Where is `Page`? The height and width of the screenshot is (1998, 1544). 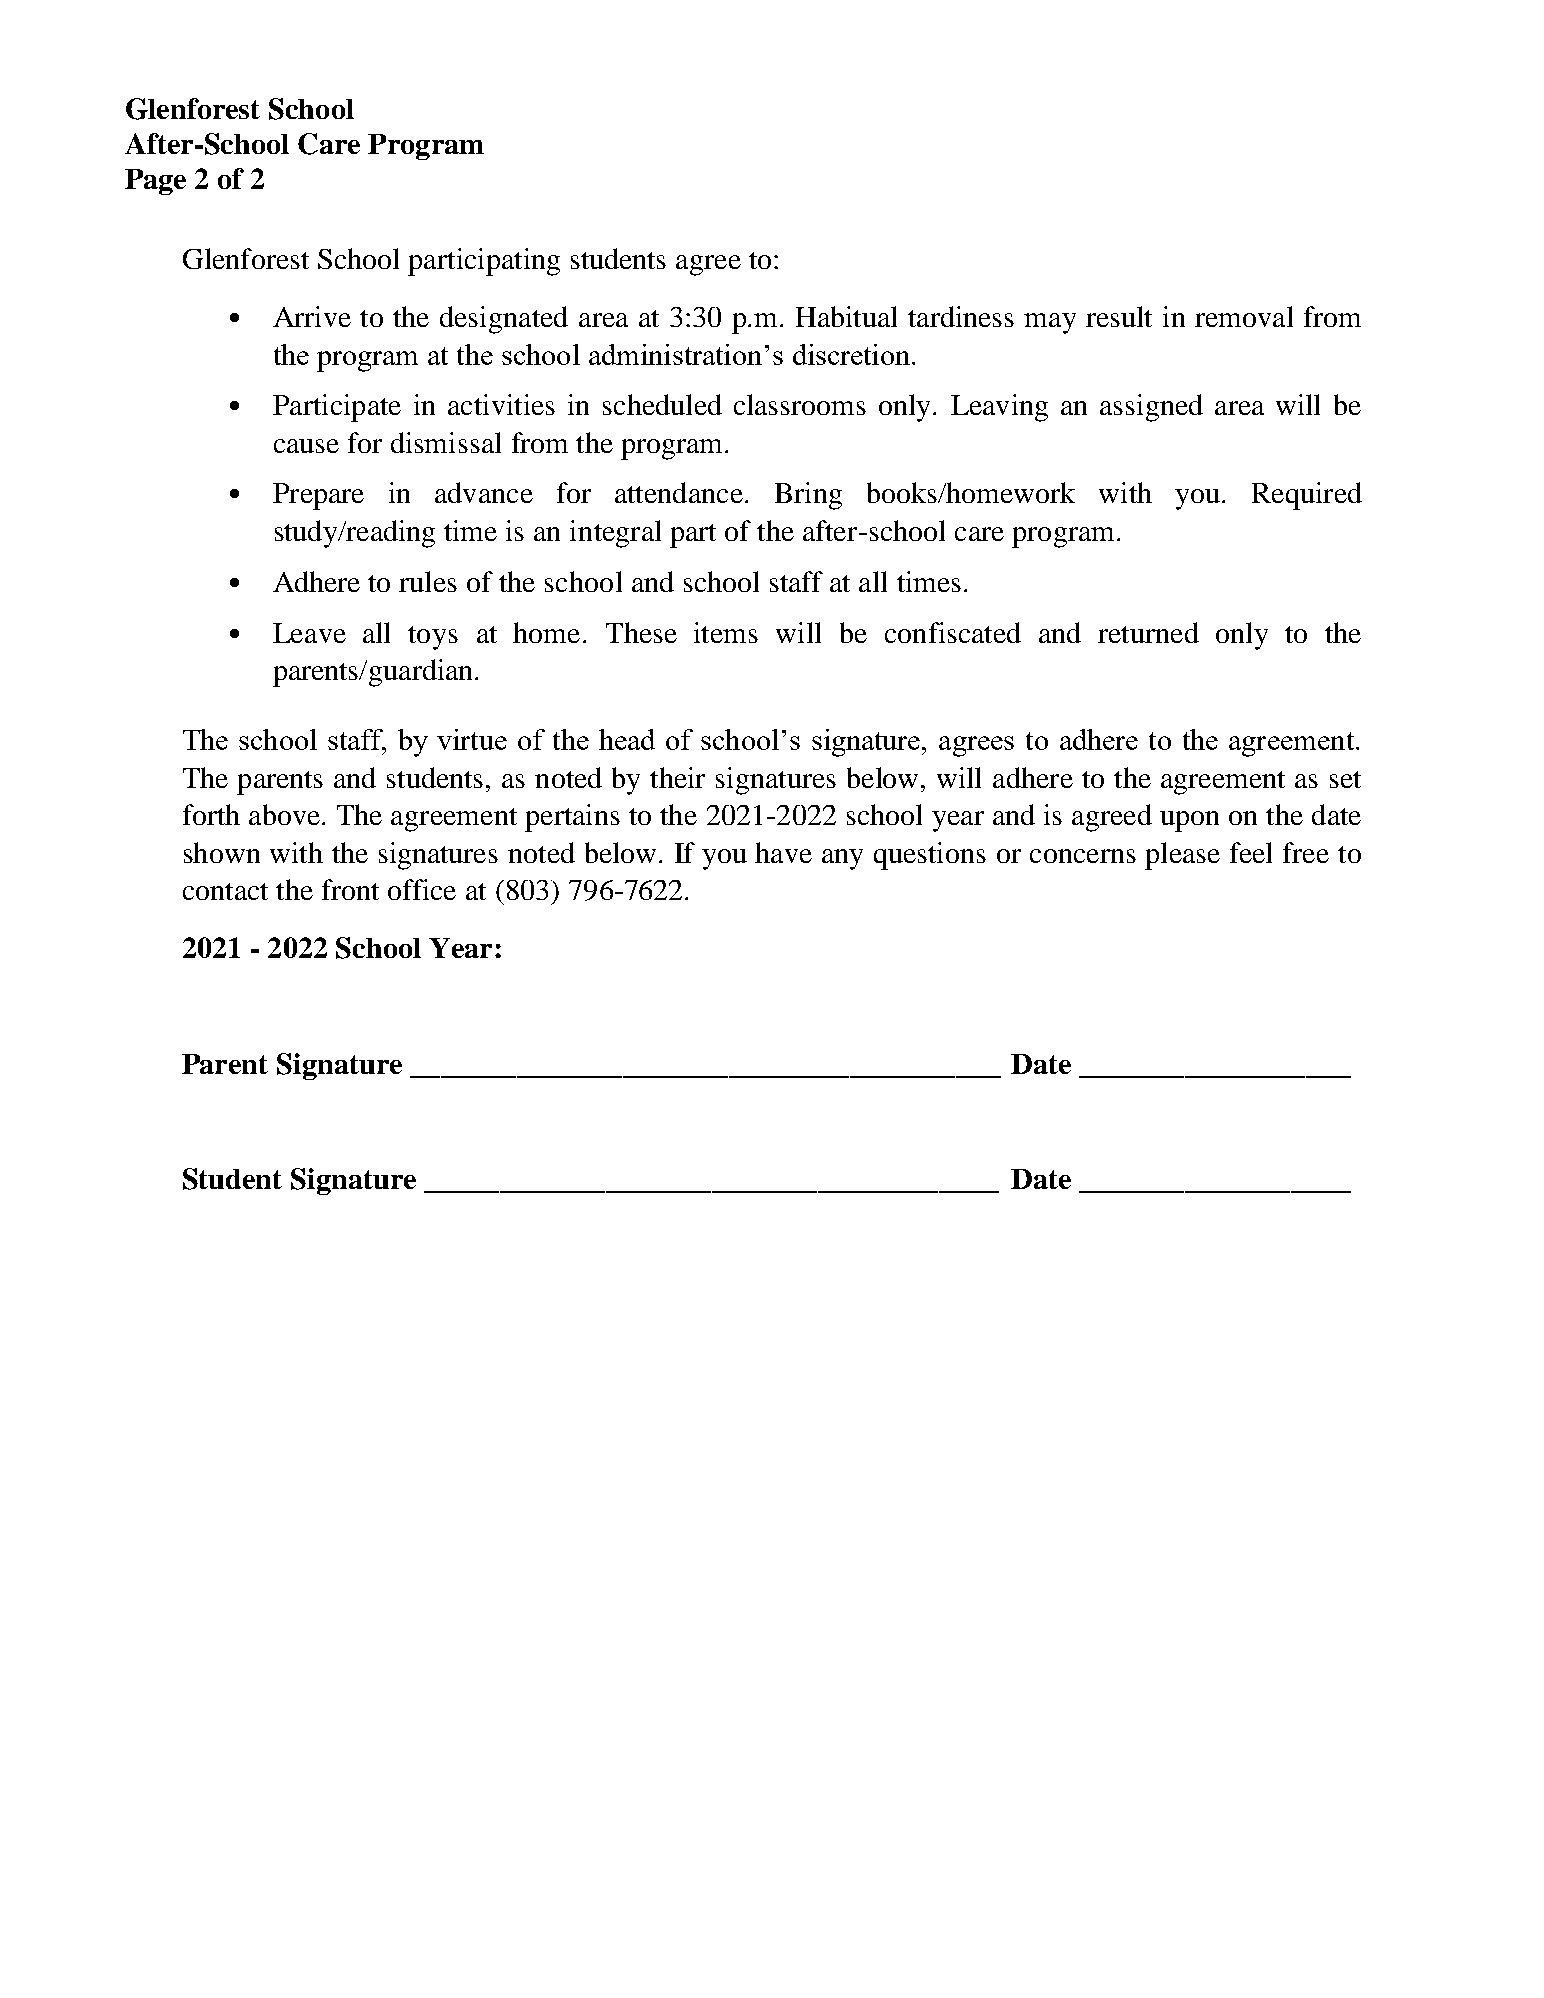
Page is located at coordinates (155, 182).
